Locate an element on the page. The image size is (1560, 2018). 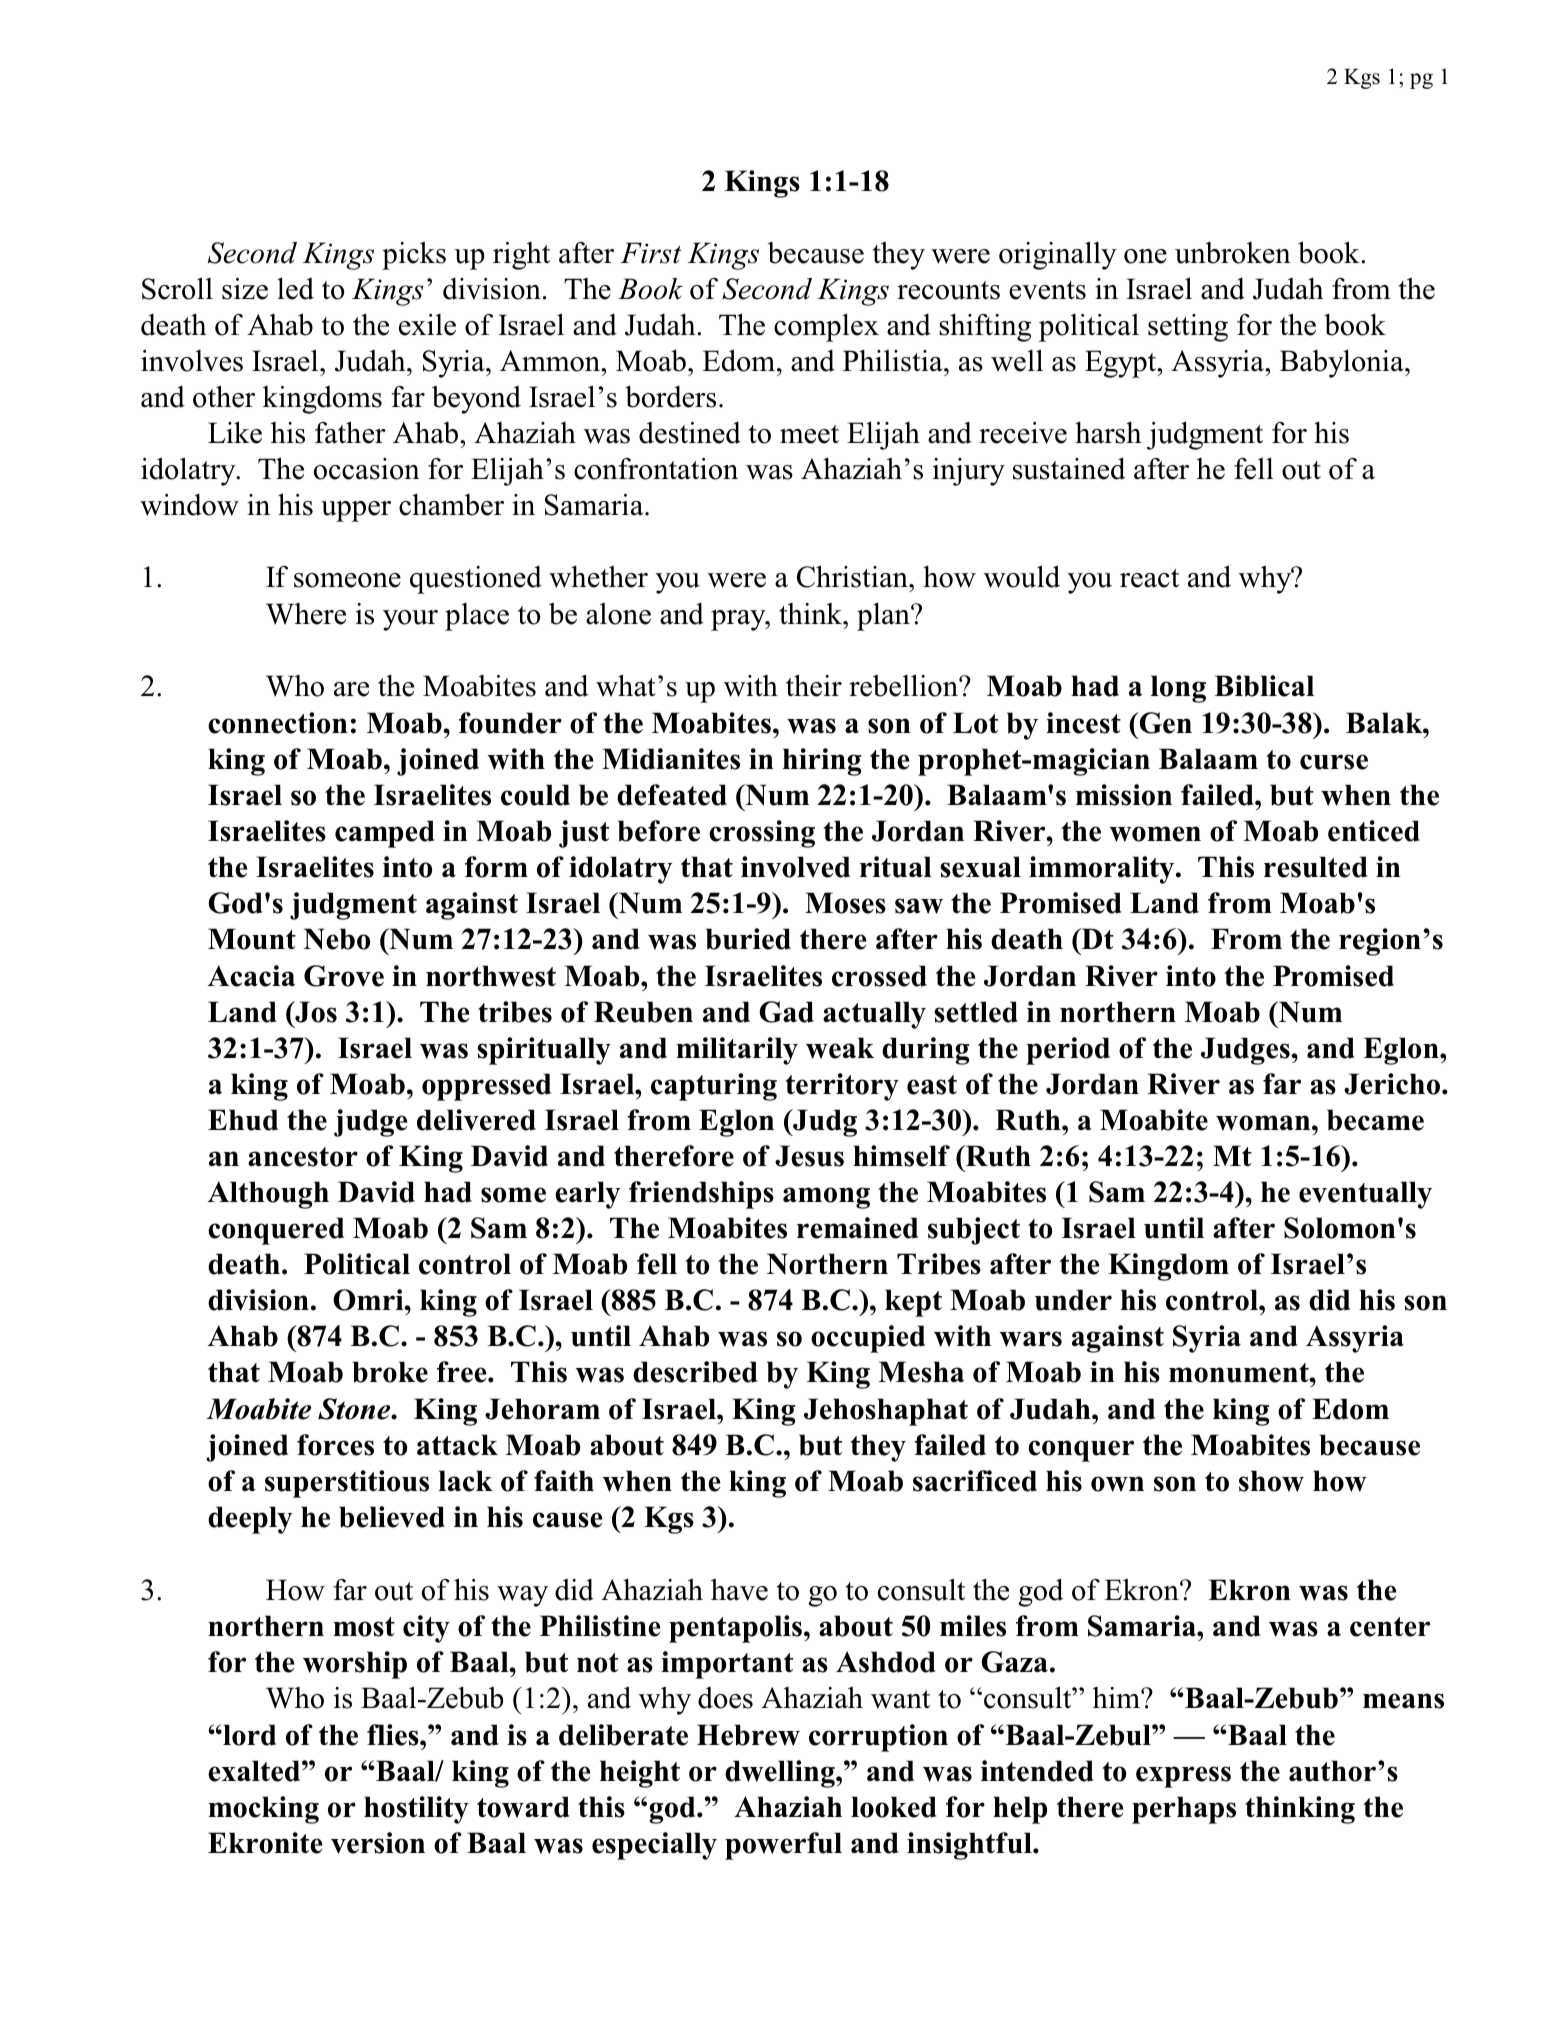
complex is located at coordinates (826, 328).
